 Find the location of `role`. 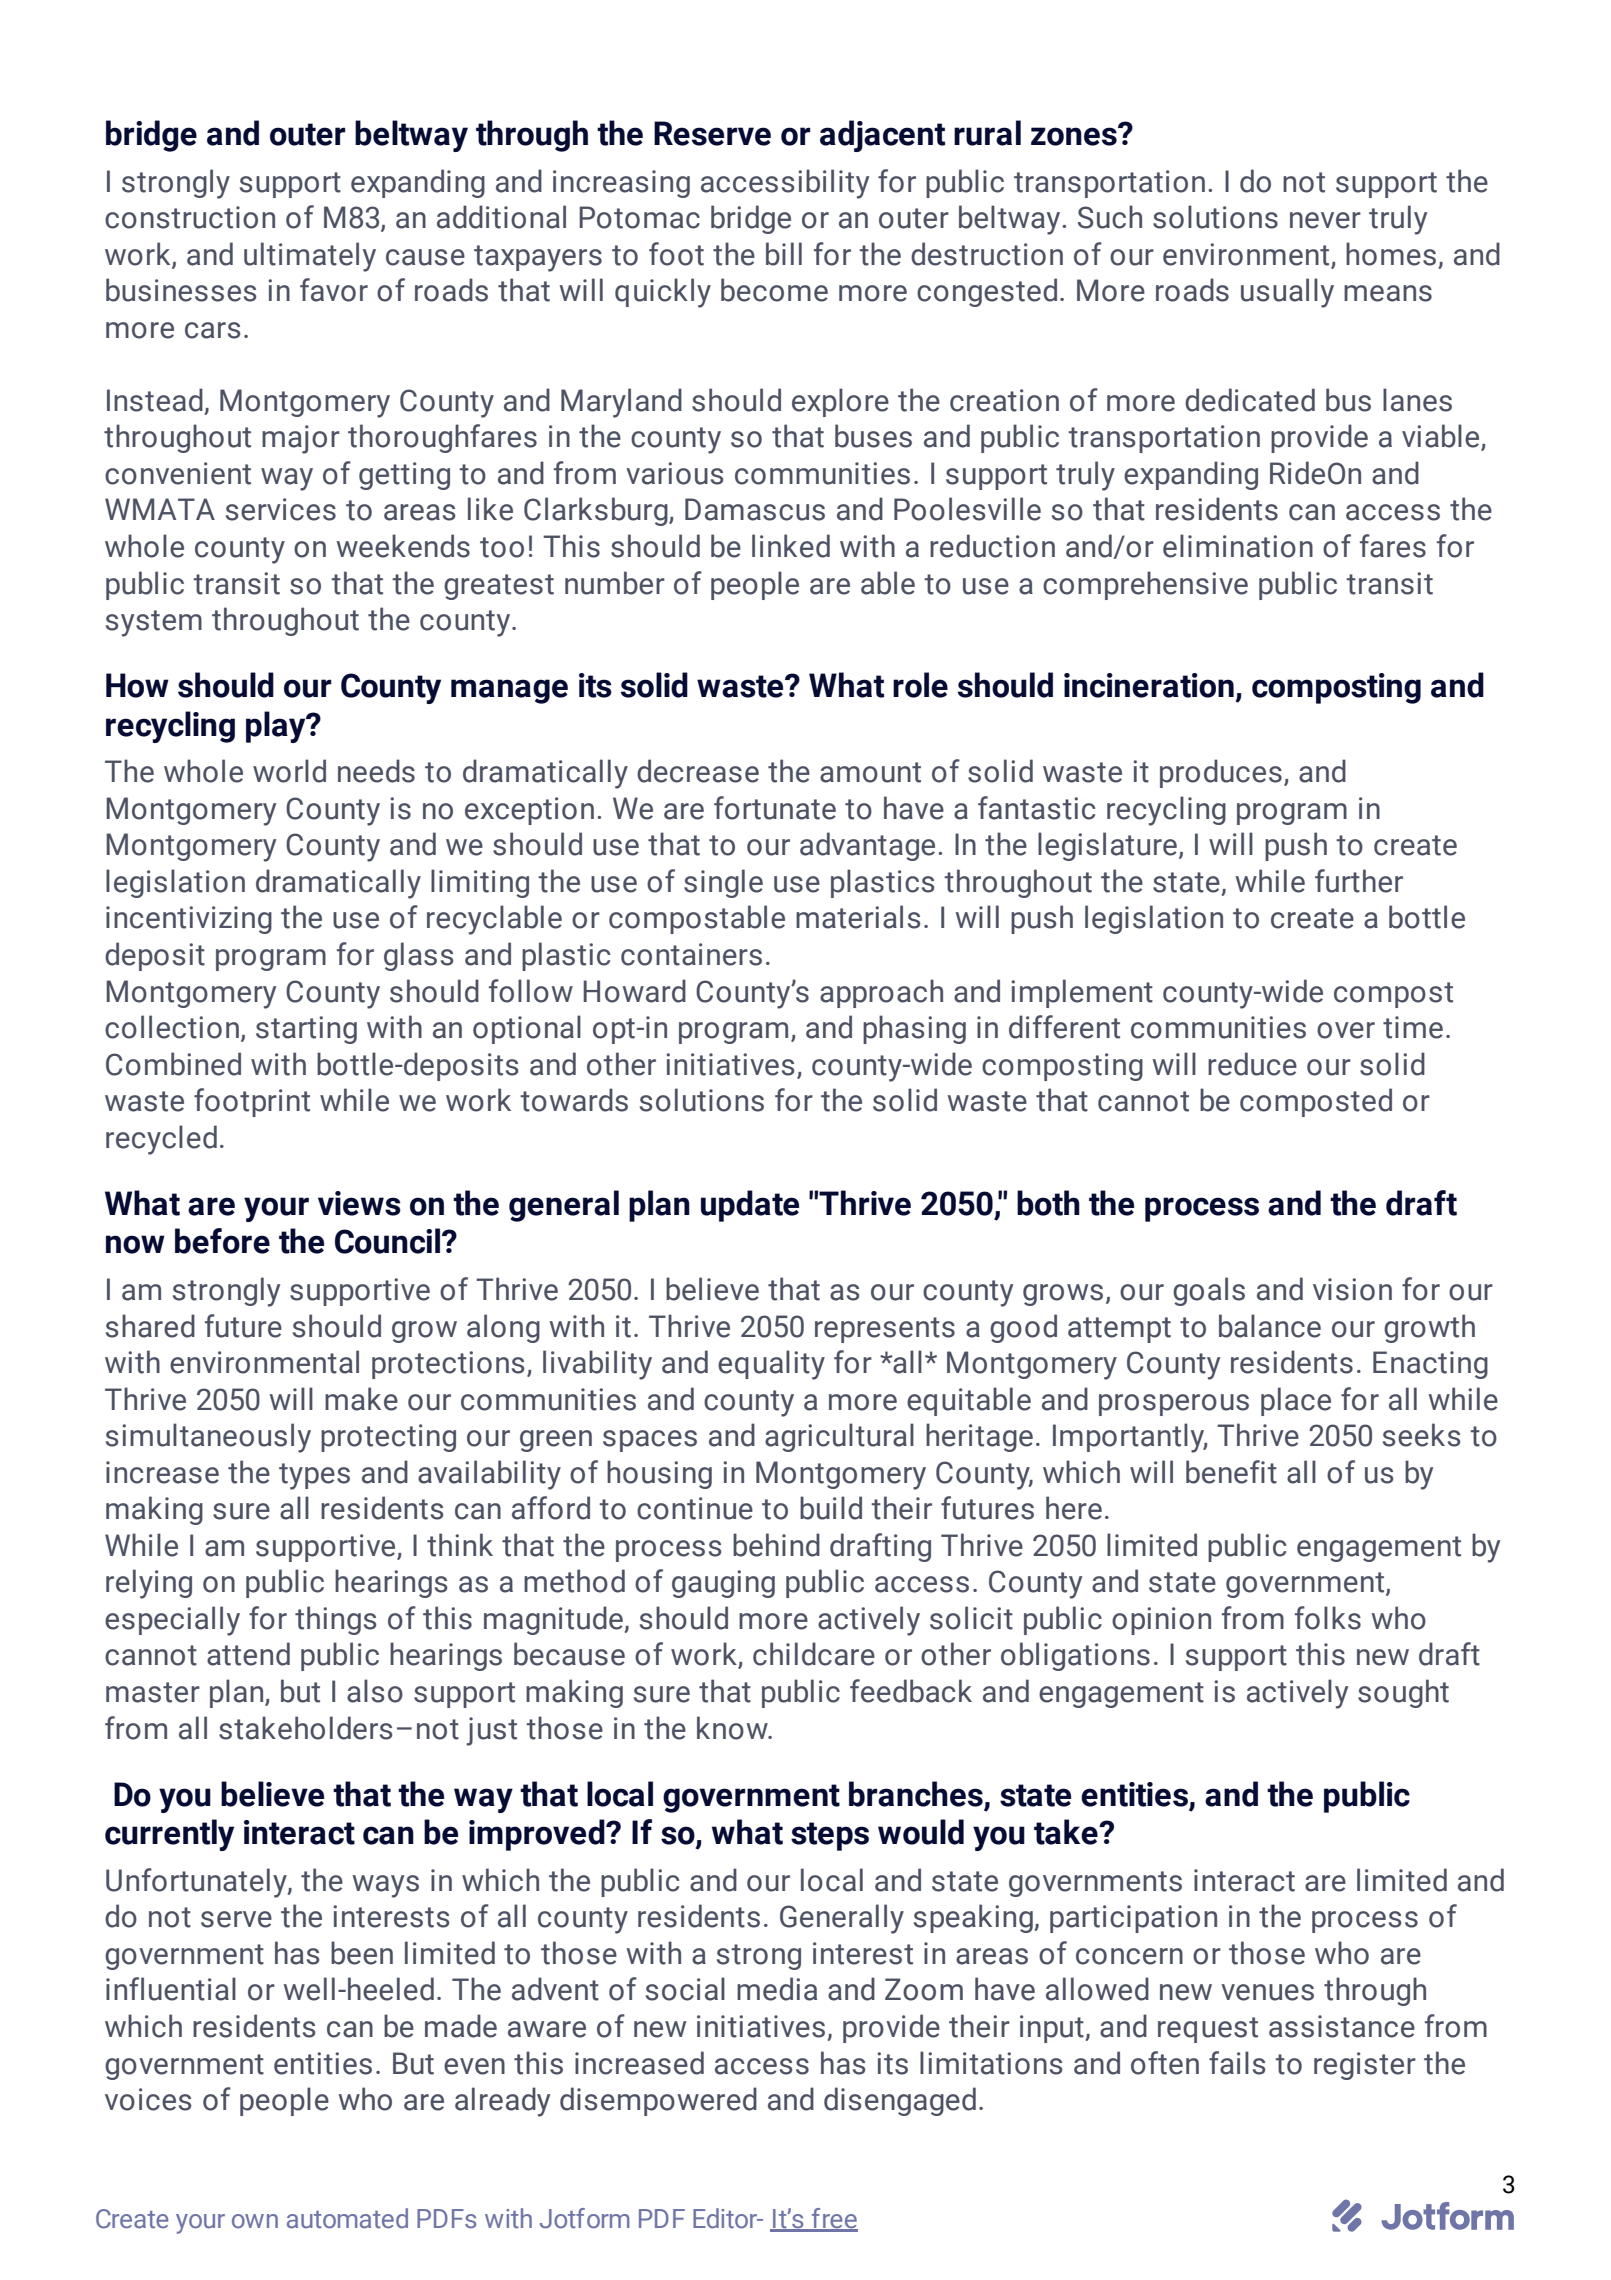

role is located at coordinates (920, 685).
